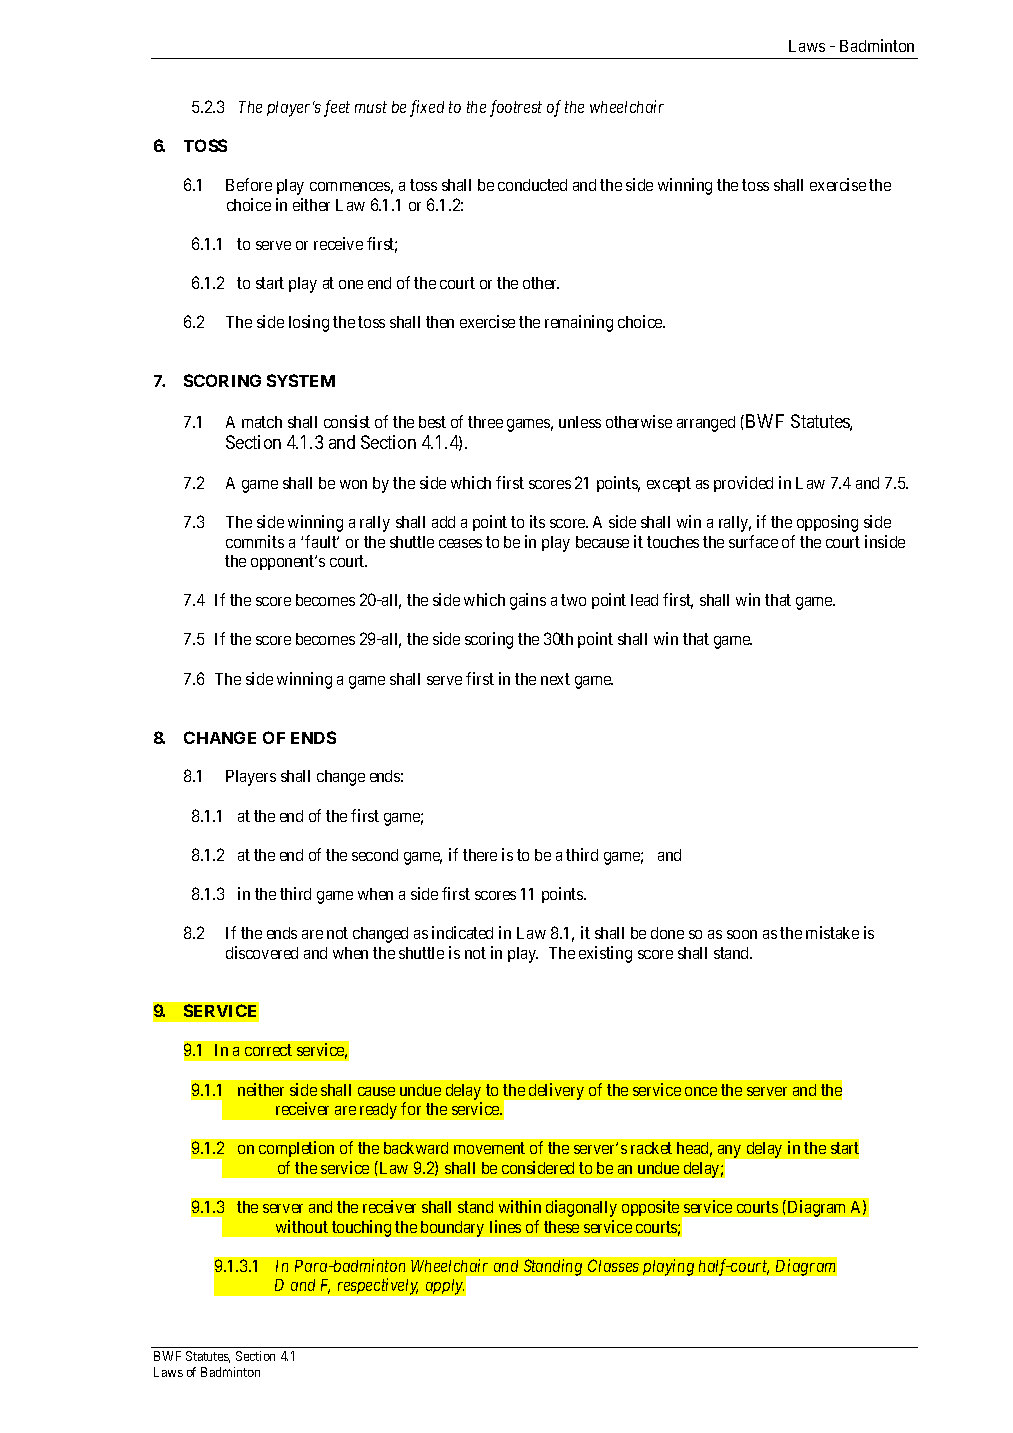 This page has height=1433, width=1013. I want to click on conducted, so click(532, 185).
